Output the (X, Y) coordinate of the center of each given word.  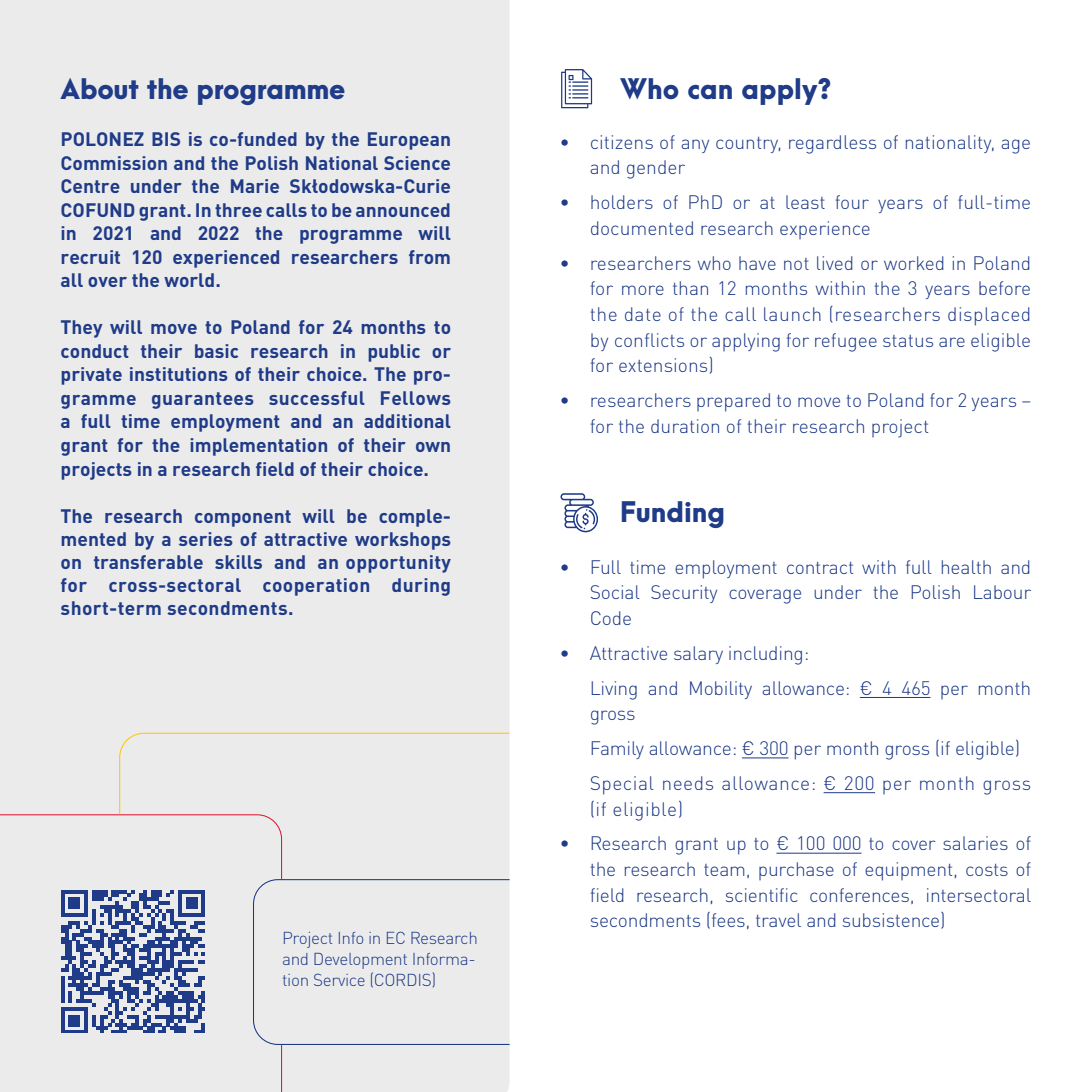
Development (360, 961)
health (966, 567)
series (206, 539)
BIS (166, 139)
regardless (832, 144)
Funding (673, 514)
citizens (622, 142)
